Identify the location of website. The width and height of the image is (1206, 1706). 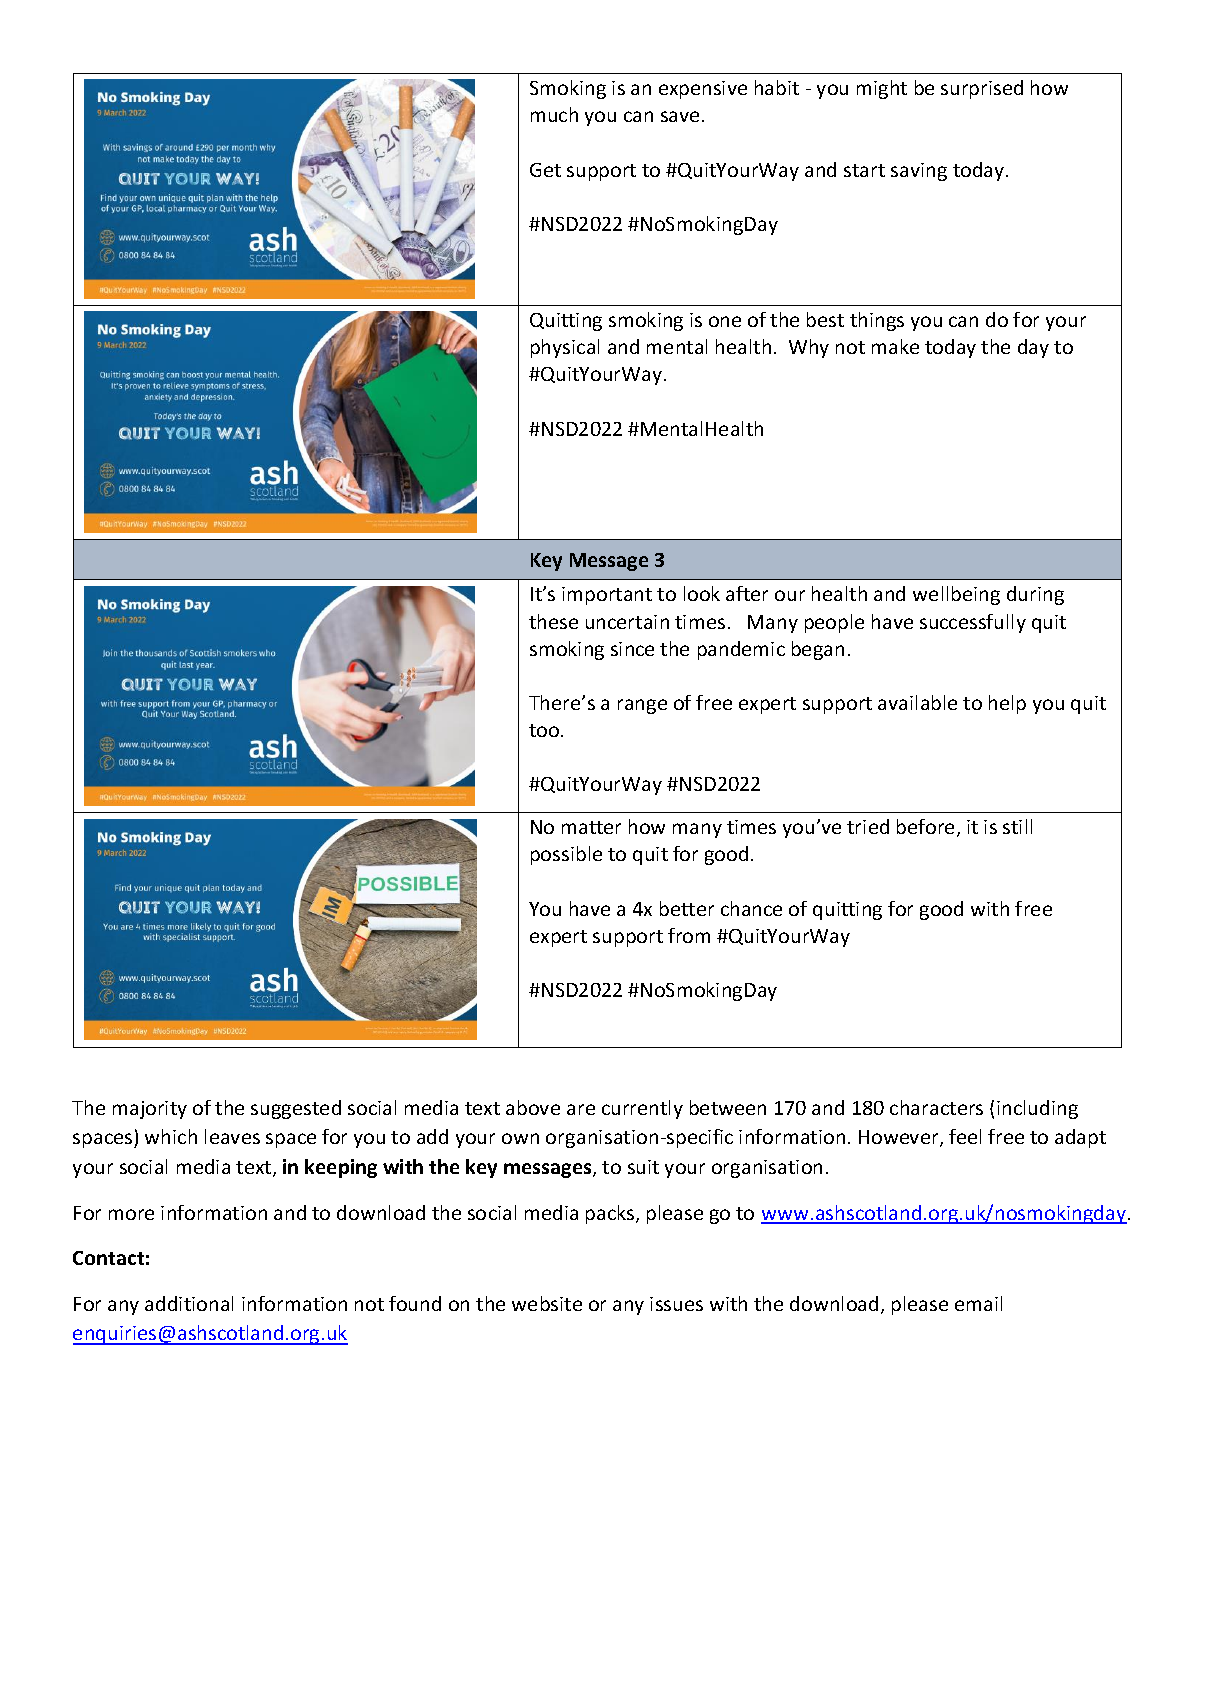
(547, 1303).
